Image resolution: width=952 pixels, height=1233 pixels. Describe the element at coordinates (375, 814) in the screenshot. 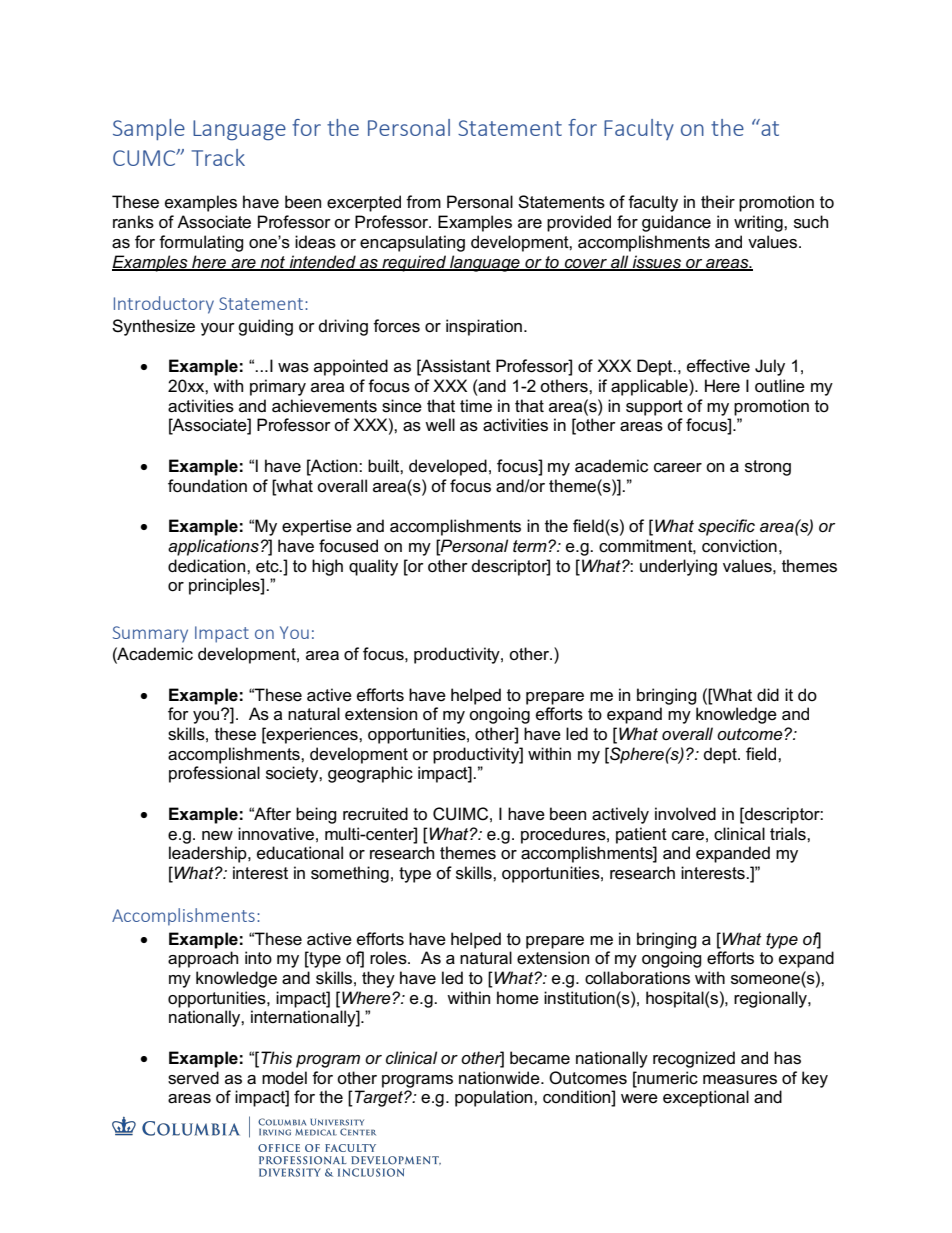

I see `recruited` at that location.
